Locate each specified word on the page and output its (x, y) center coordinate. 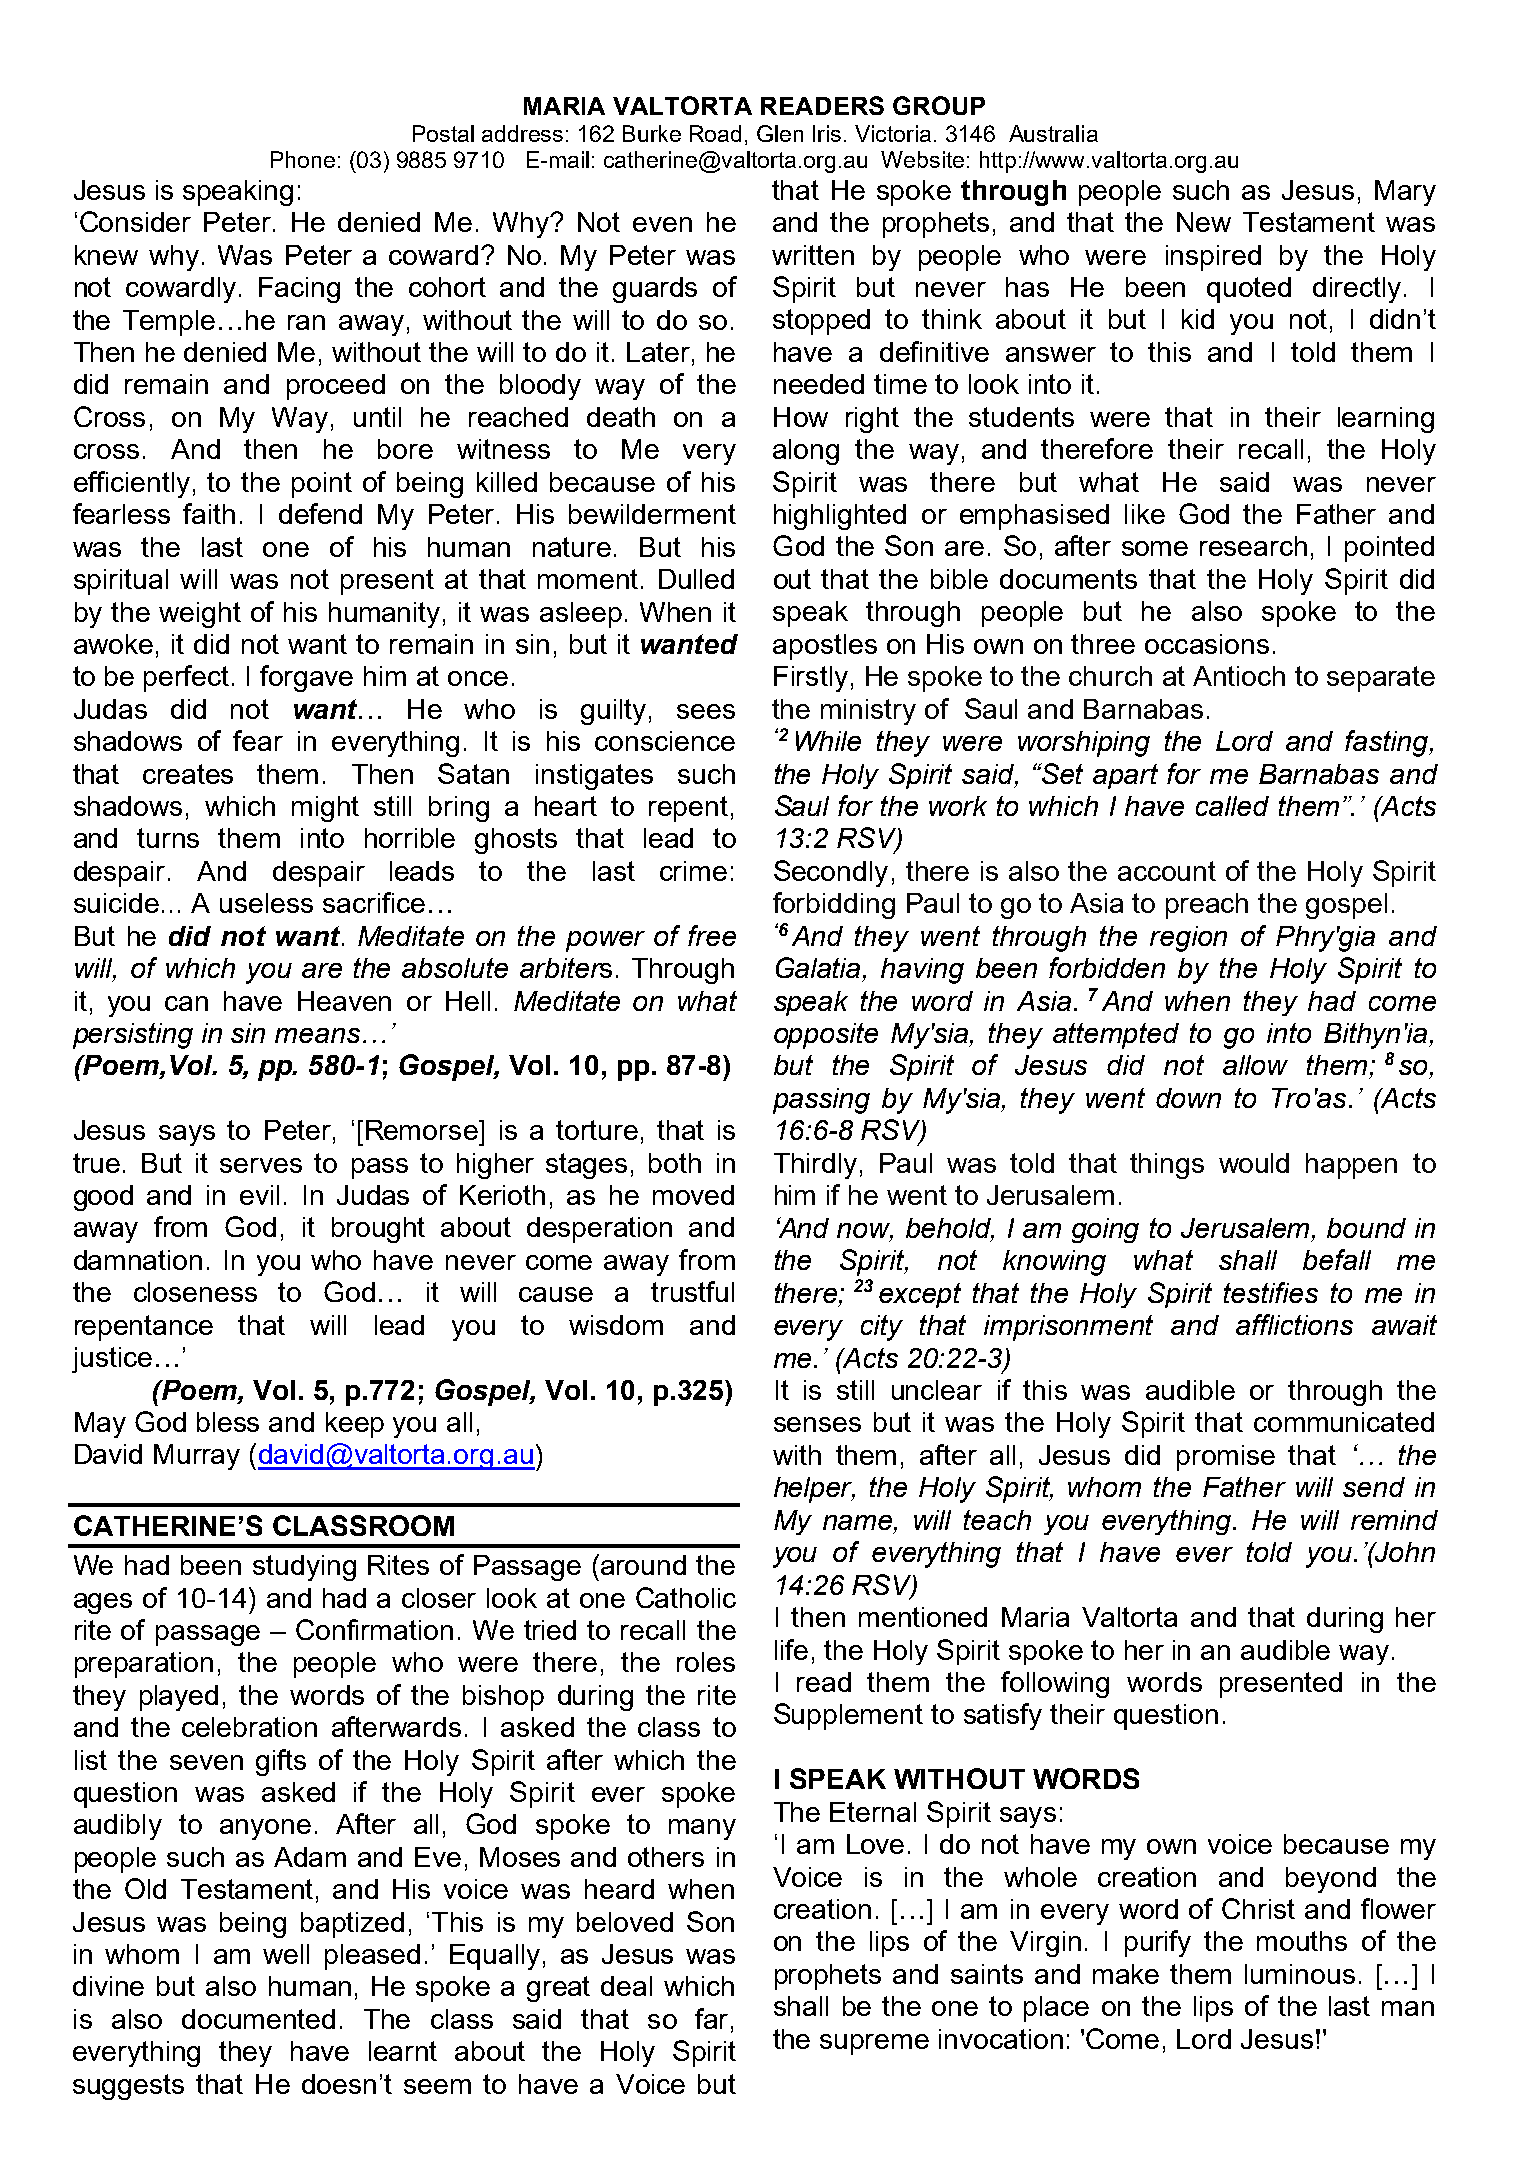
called (1232, 806)
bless (228, 1422)
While (828, 741)
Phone (303, 159)
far (711, 2018)
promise (1226, 1458)
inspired (1213, 258)
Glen (780, 133)
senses (817, 1424)
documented (258, 2019)
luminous (1300, 1974)
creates (188, 774)
